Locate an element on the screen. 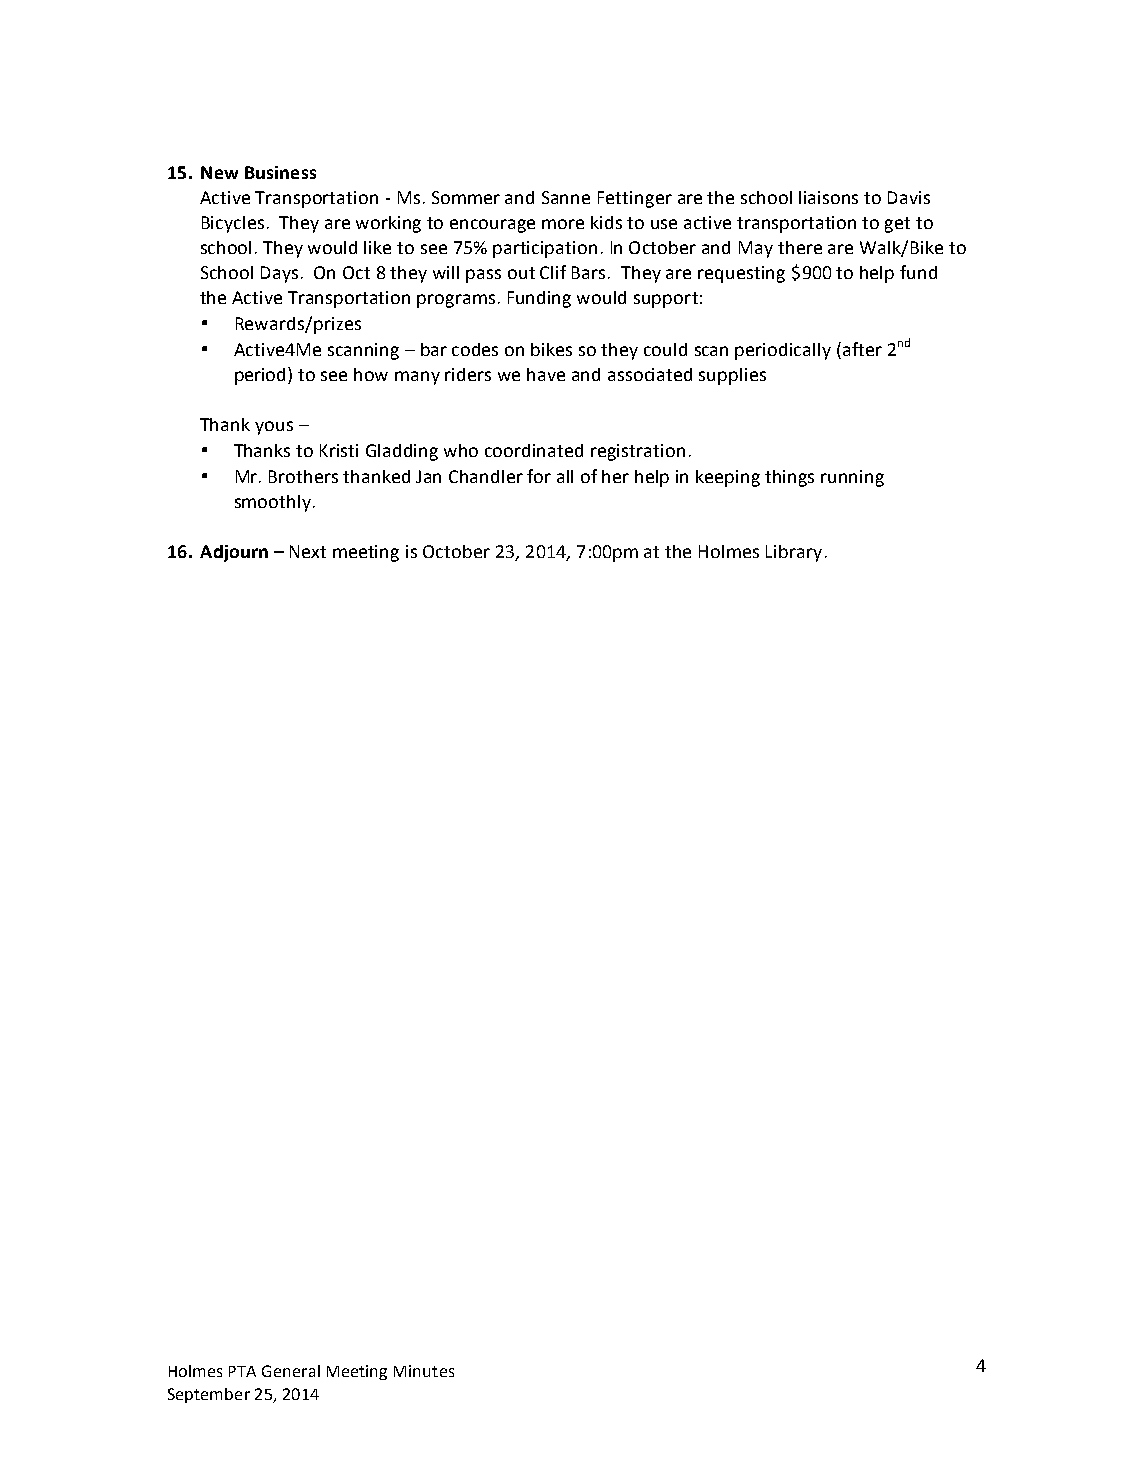  for is located at coordinates (539, 476).
